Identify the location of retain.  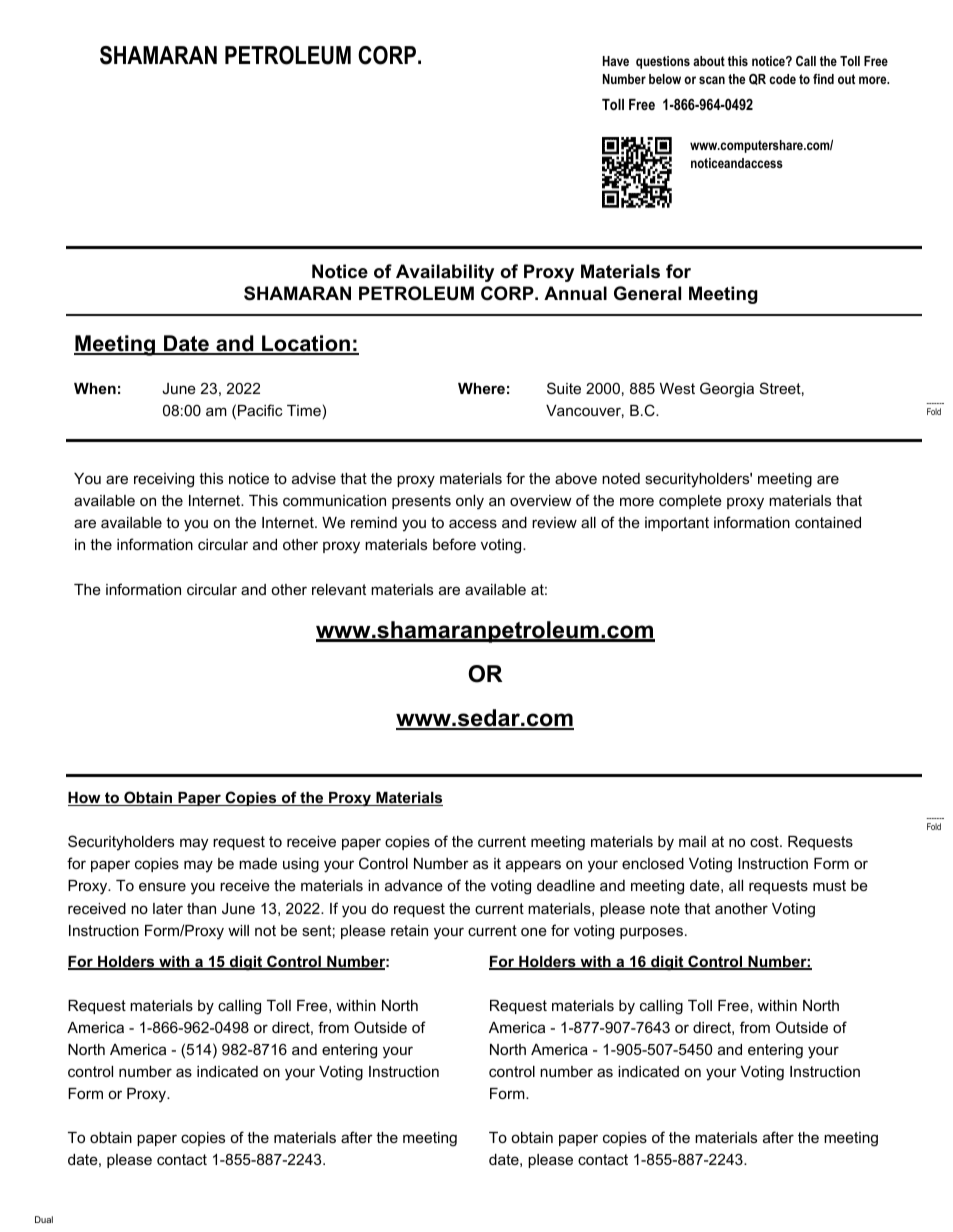
(409, 930).
